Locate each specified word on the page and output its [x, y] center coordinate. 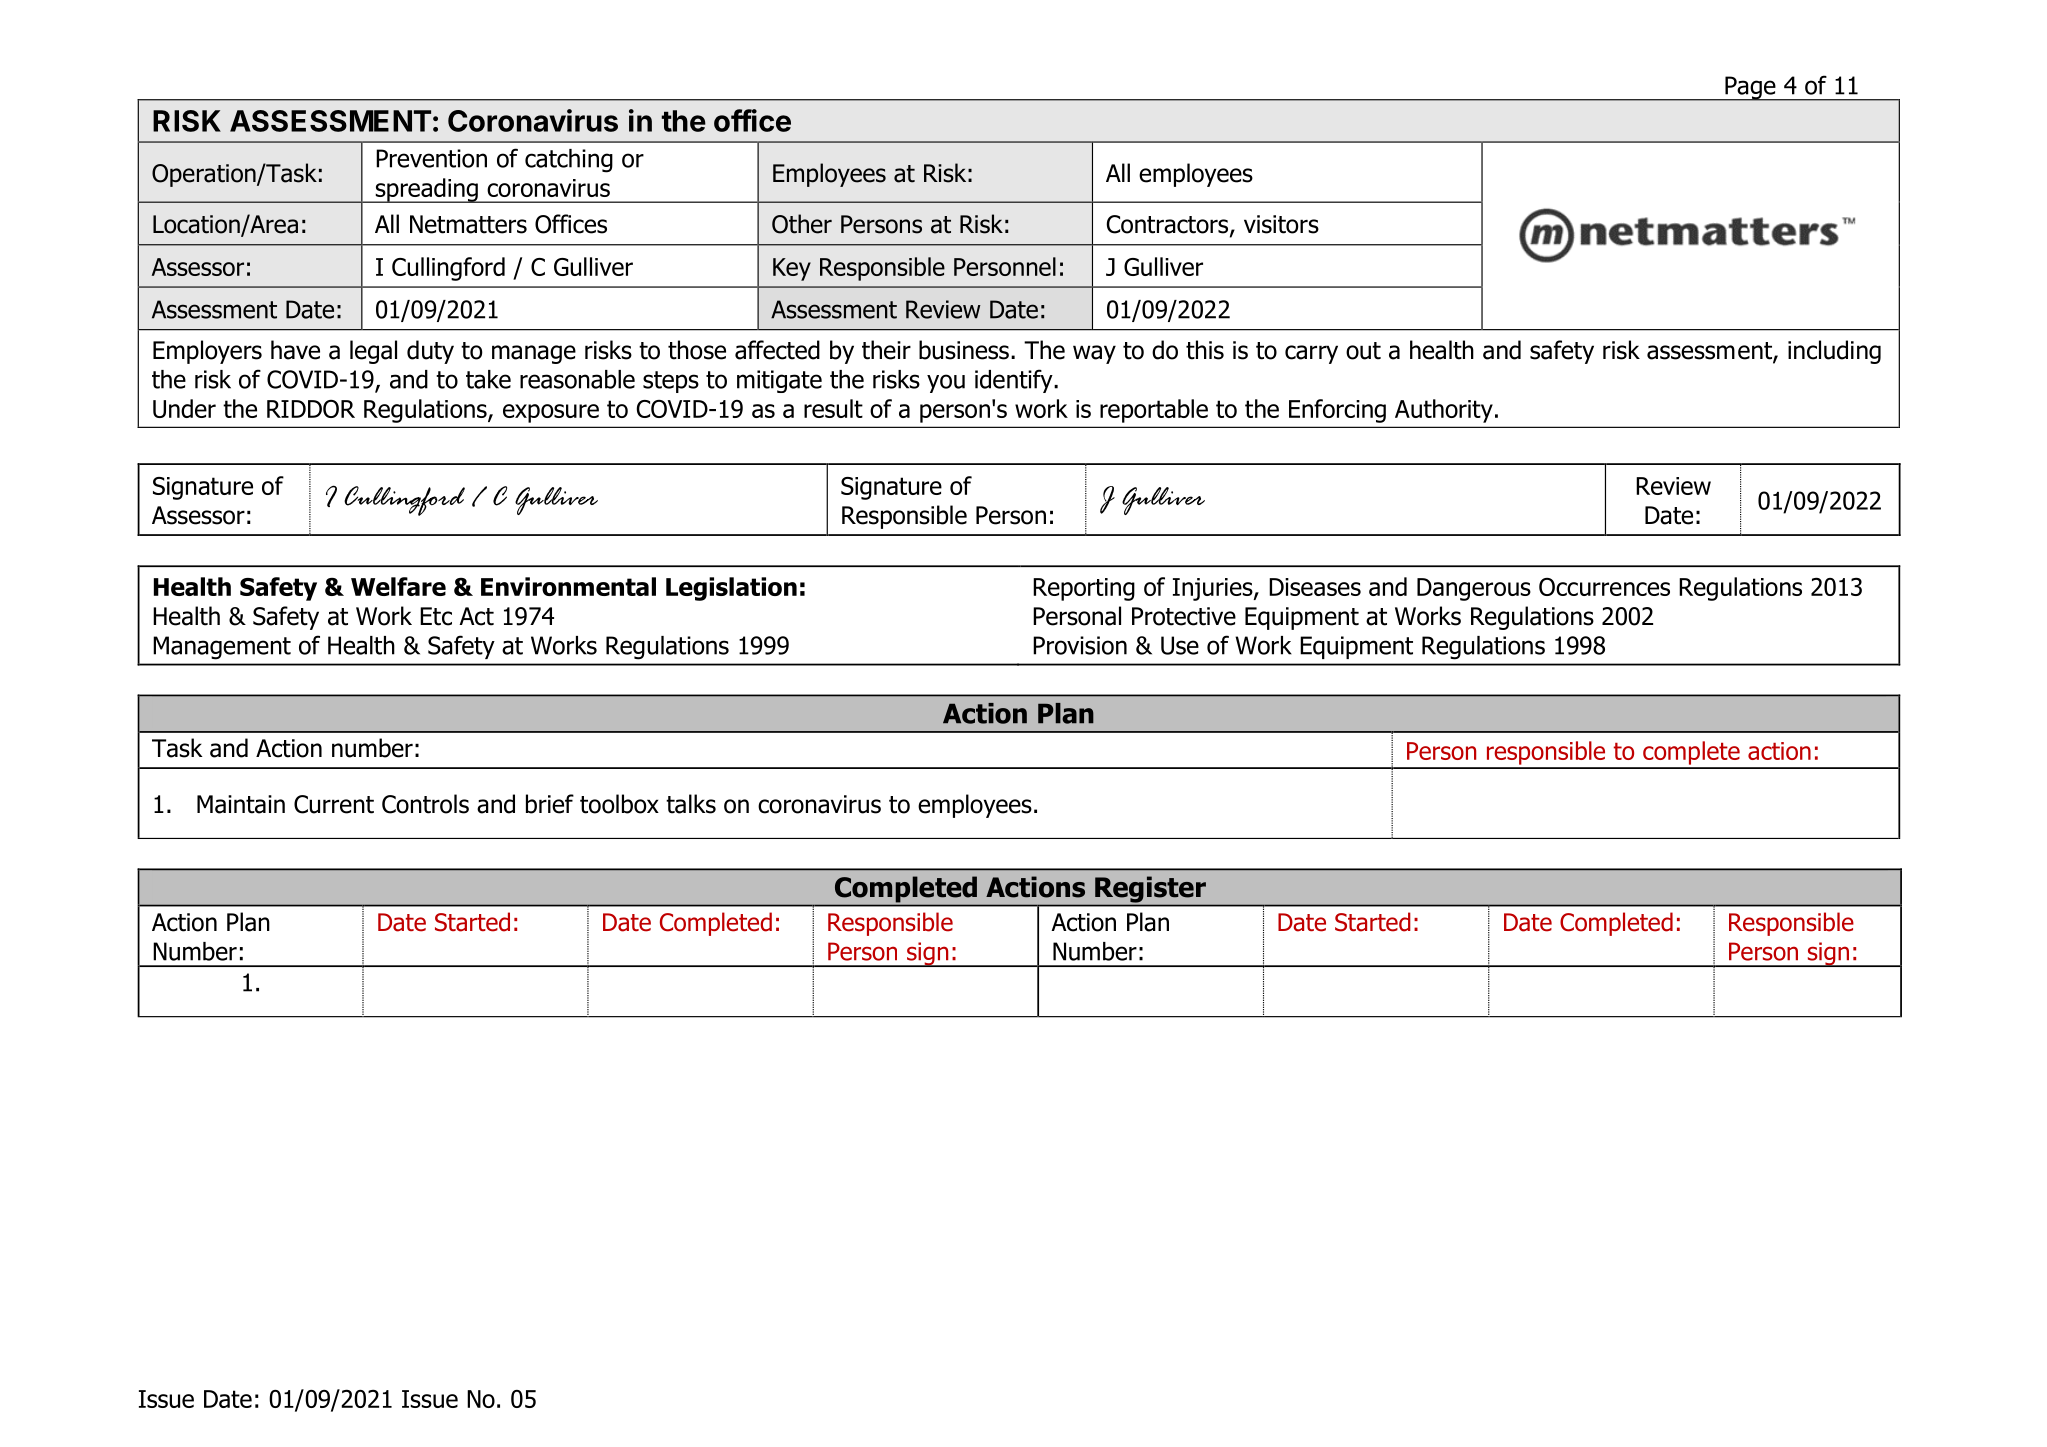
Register [1150, 889]
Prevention [431, 158]
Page [1750, 88]
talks [691, 804]
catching [569, 161]
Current [334, 804]
